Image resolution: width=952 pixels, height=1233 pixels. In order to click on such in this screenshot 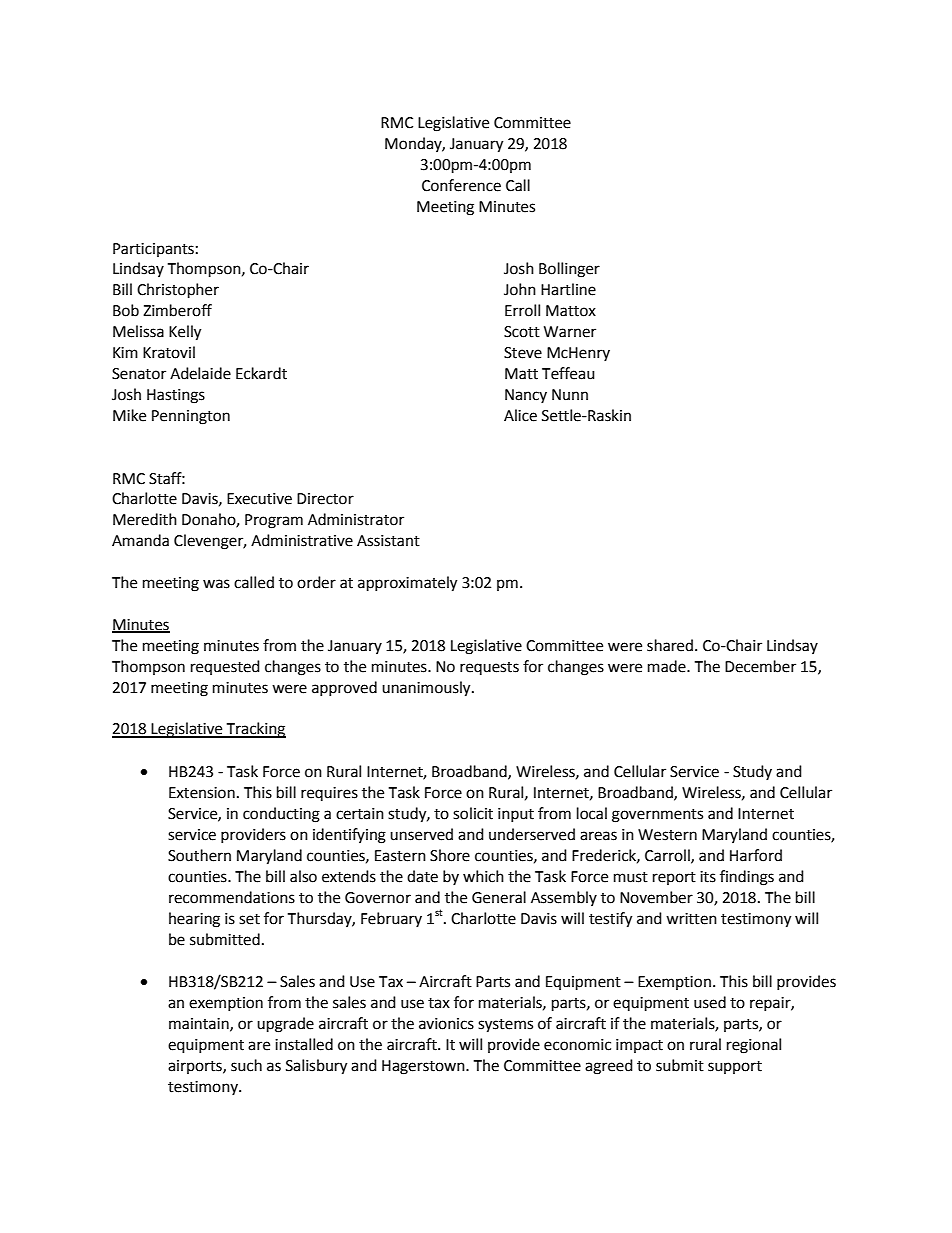, I will do `click(246, 1065)`.
